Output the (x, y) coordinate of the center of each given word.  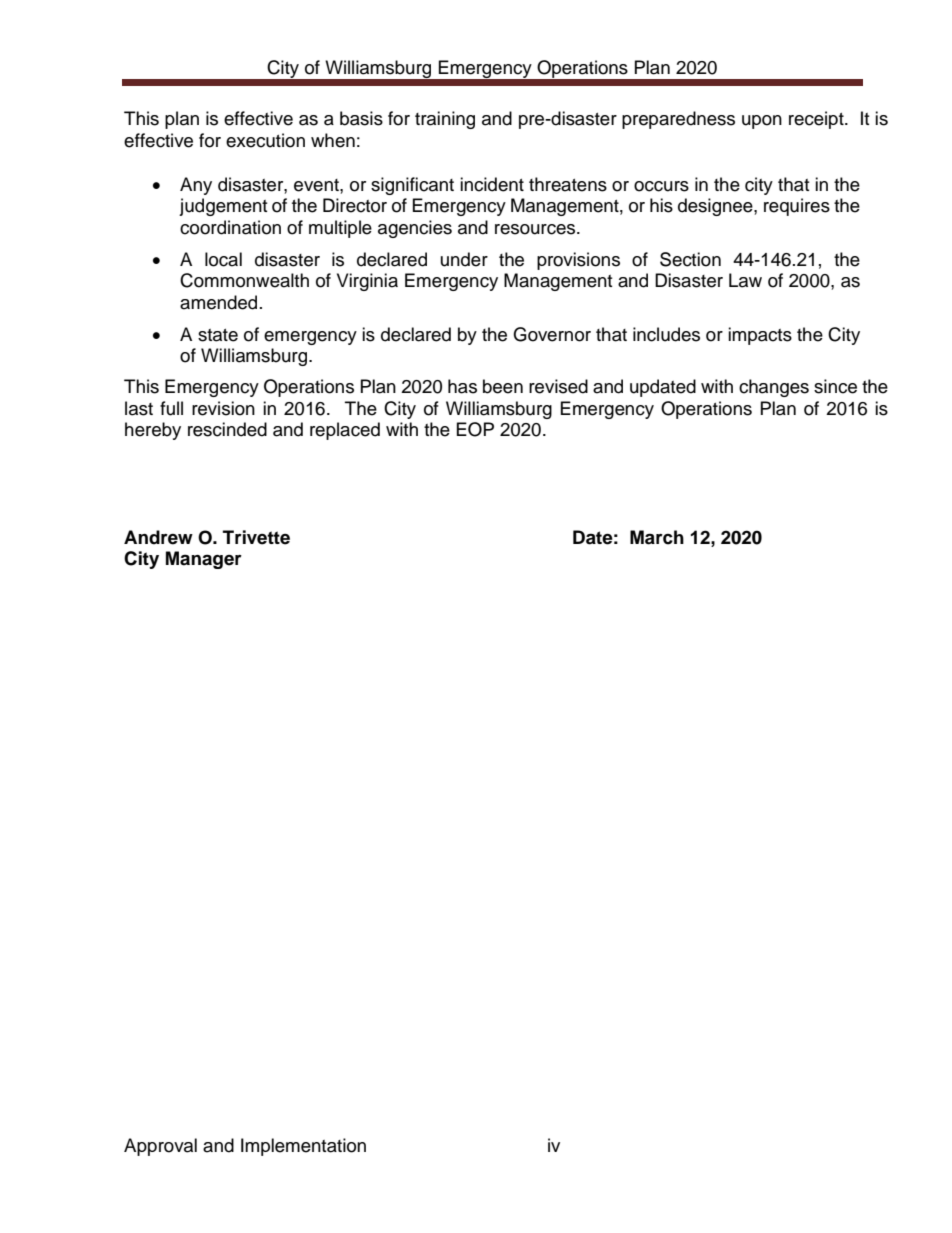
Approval (160, 1147)
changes (774, 388)
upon (762, 122)
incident (492, 184)
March (657, 537)
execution (265, 140)
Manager (204, 560)
